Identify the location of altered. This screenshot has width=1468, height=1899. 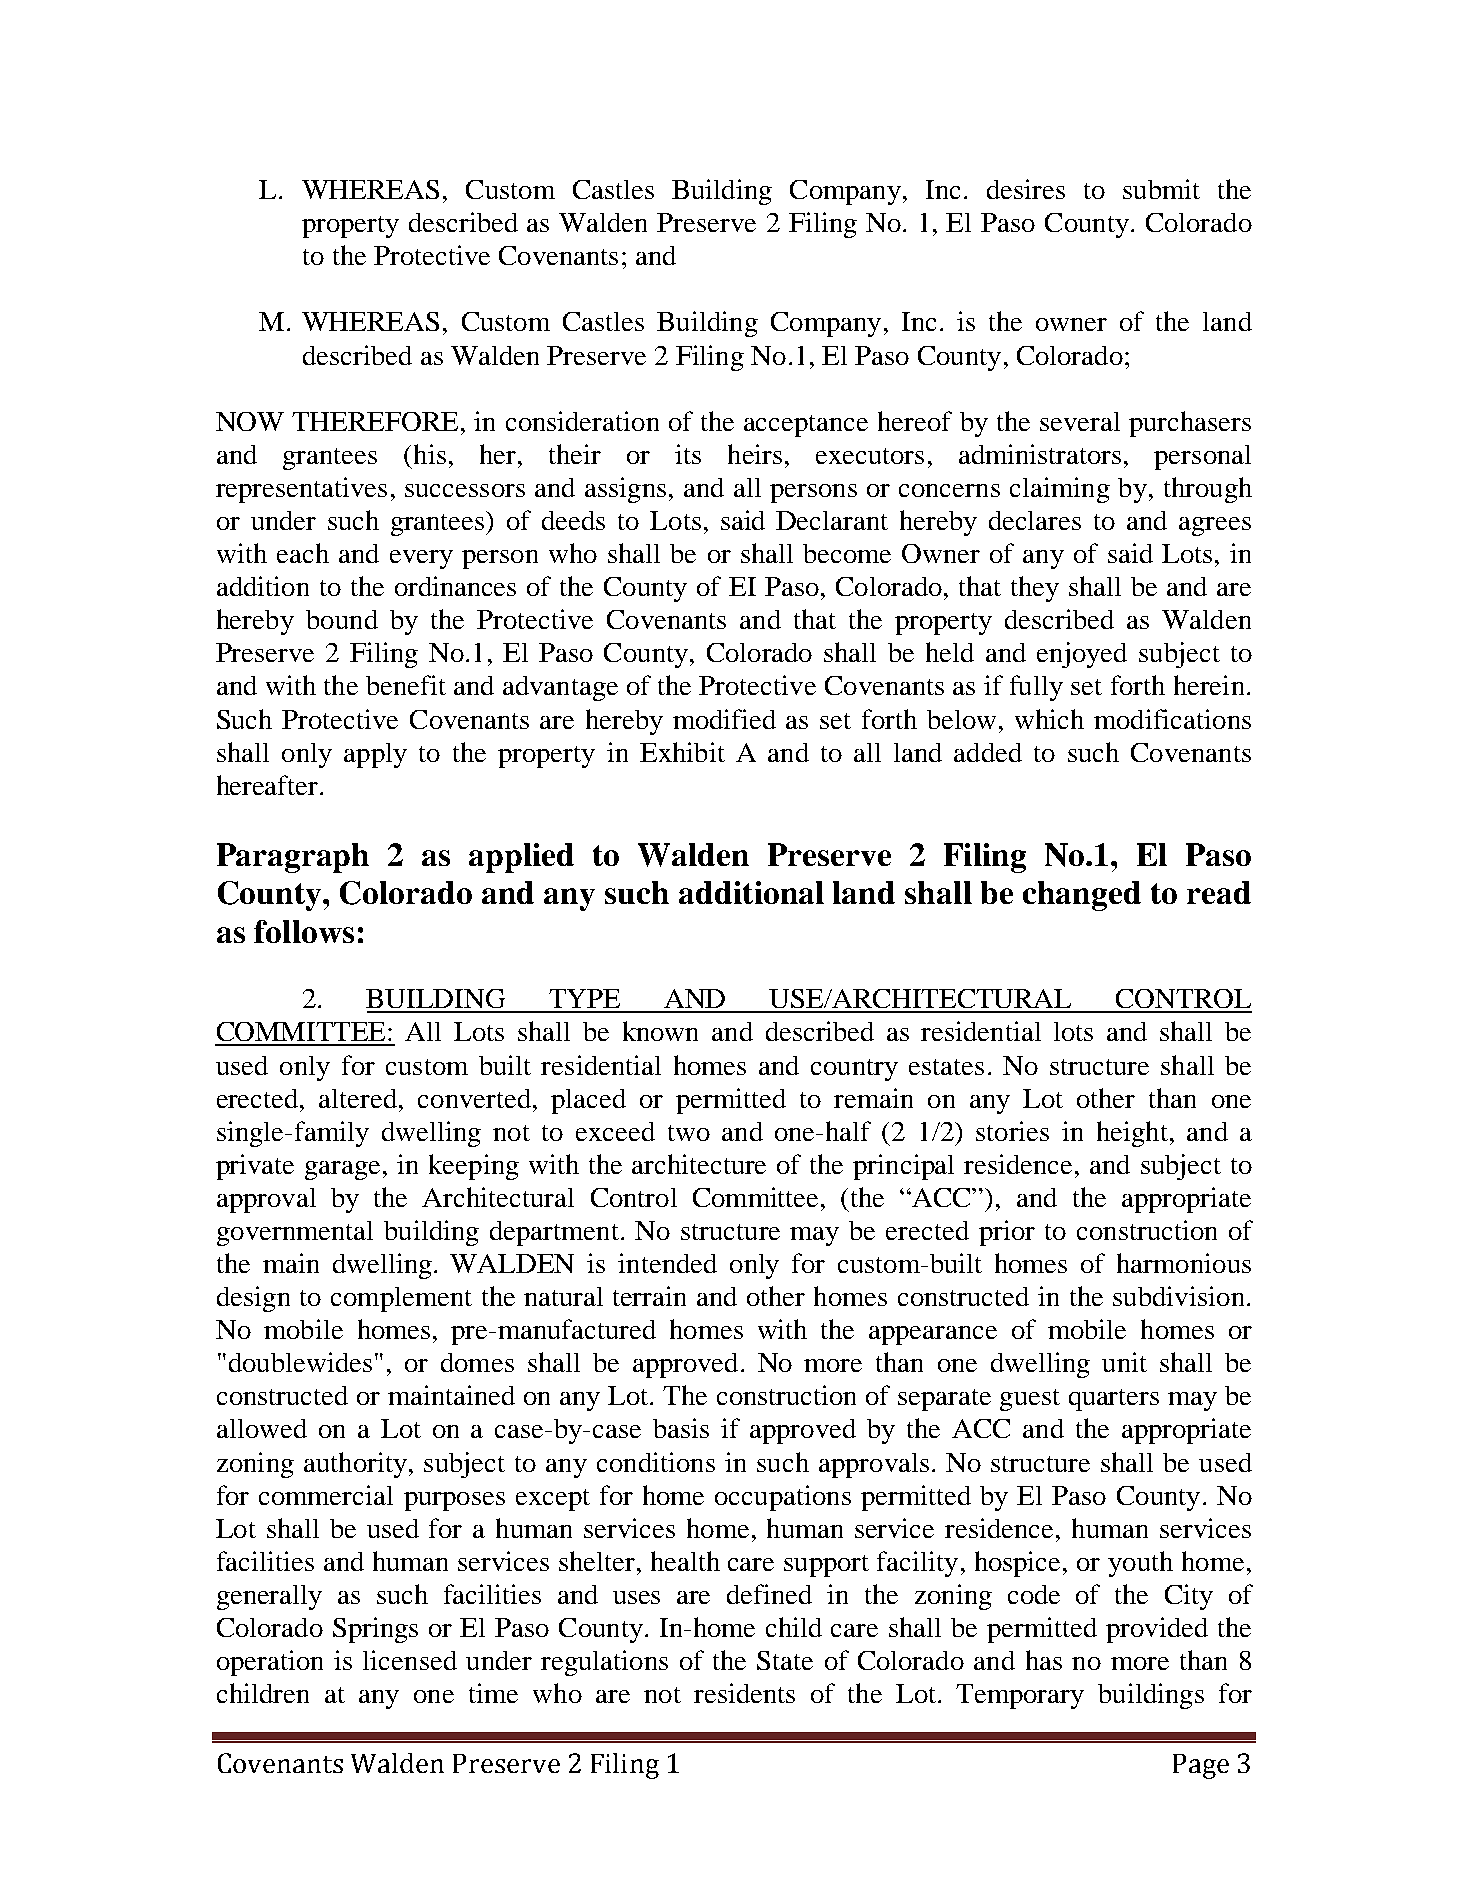
(359, 1098).
